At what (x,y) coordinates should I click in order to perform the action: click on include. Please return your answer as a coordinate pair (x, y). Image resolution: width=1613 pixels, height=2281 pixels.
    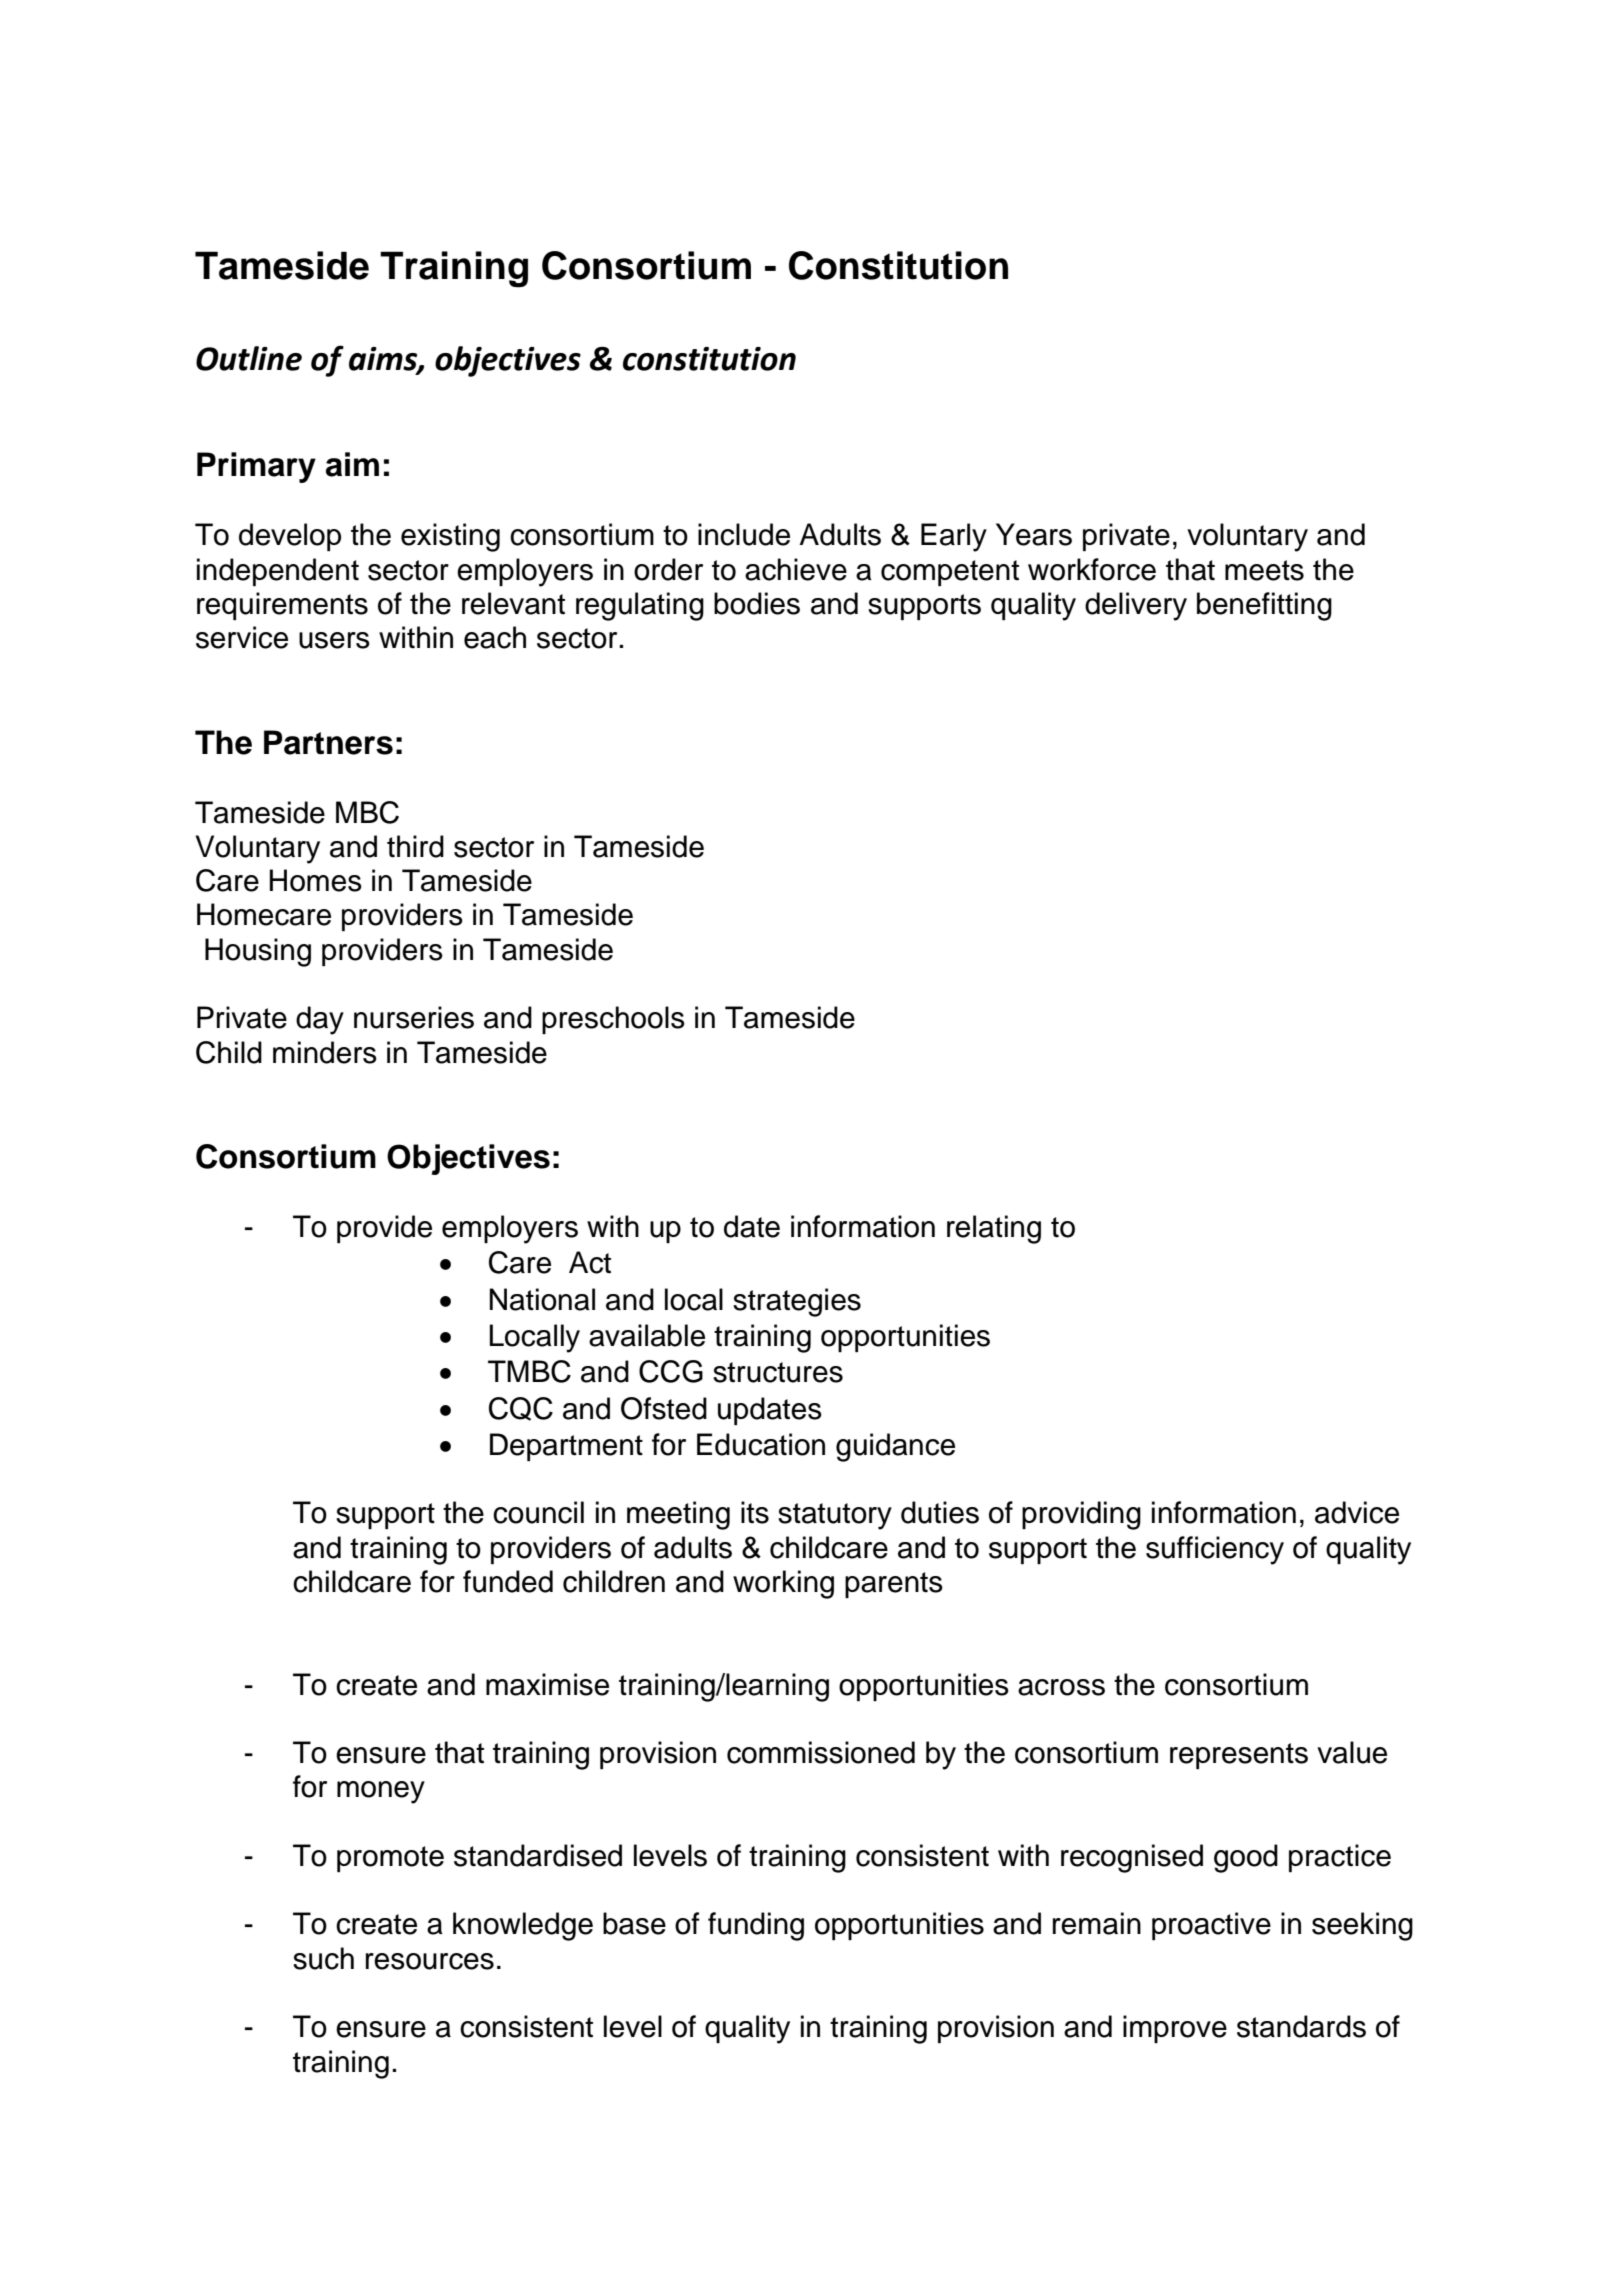
    Looking at the image, I should click on (744, 534).
